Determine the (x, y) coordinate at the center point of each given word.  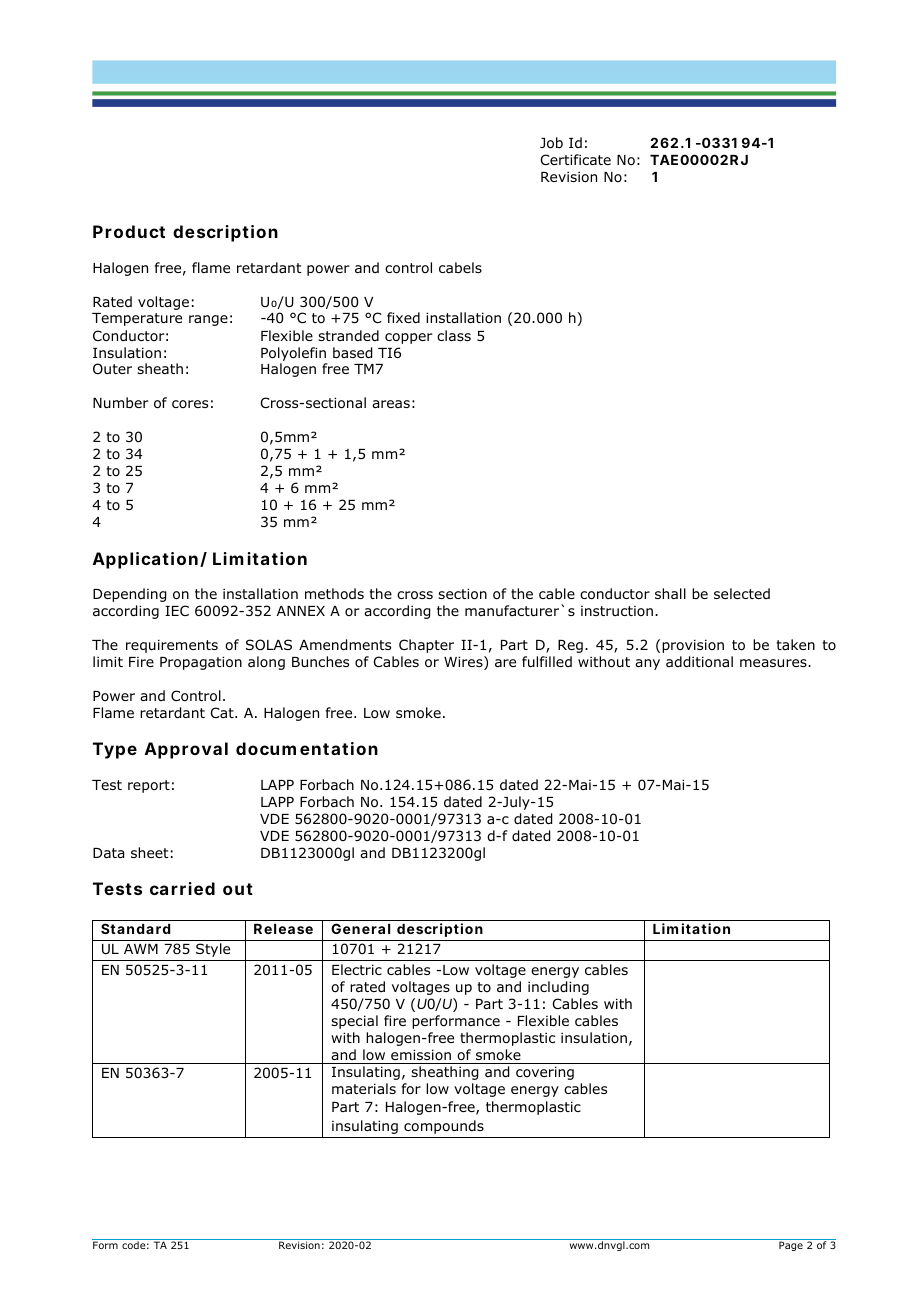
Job (551, 143)
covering (545, 1073)
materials (364, 1088)
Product (129, 231)
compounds (444, 1127)
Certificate (576, 159)
